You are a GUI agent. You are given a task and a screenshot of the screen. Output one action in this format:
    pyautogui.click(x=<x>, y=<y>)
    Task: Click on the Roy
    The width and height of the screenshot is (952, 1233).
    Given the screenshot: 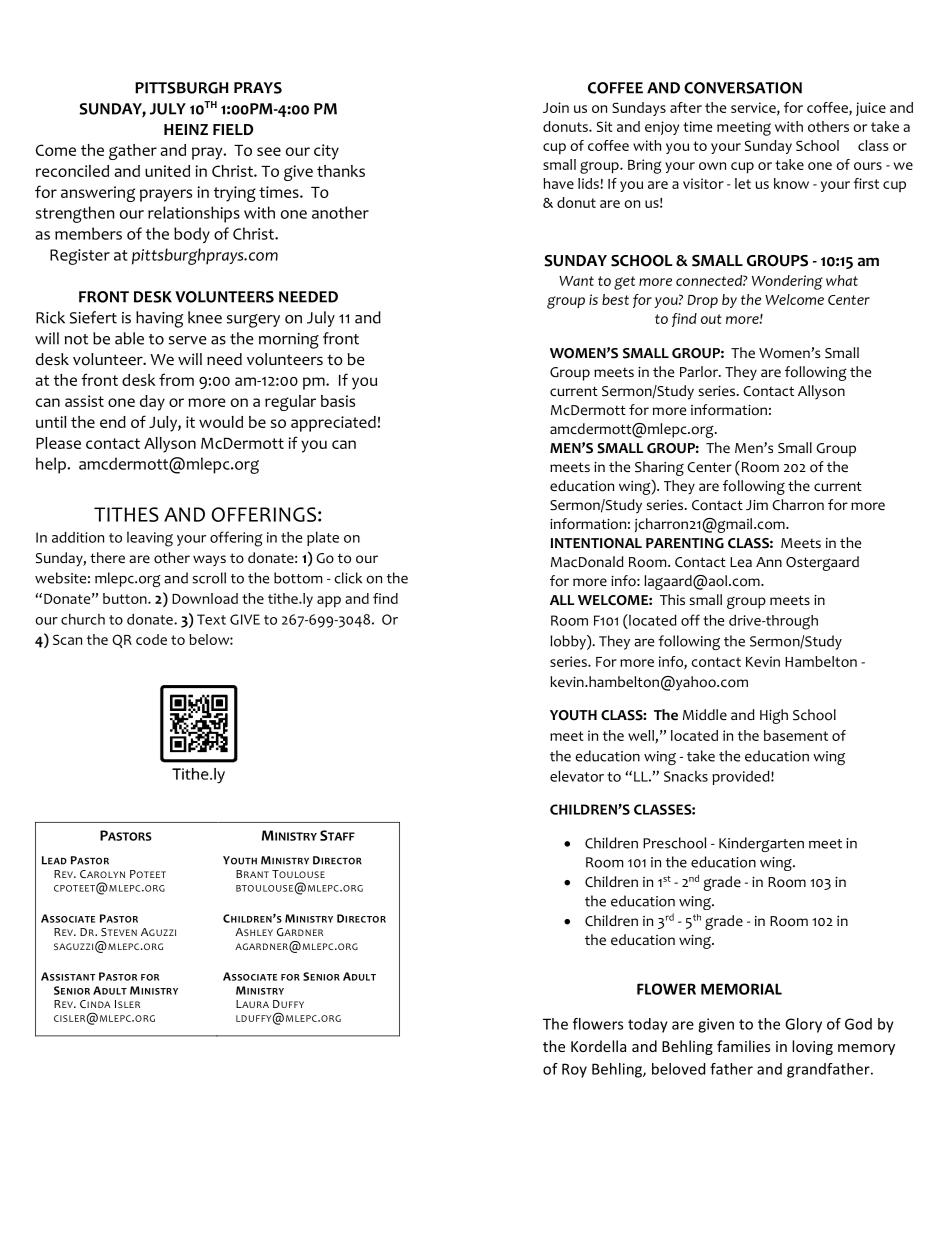 What is the action you would take?
    pyautogui.click(x=574, y=1070)
